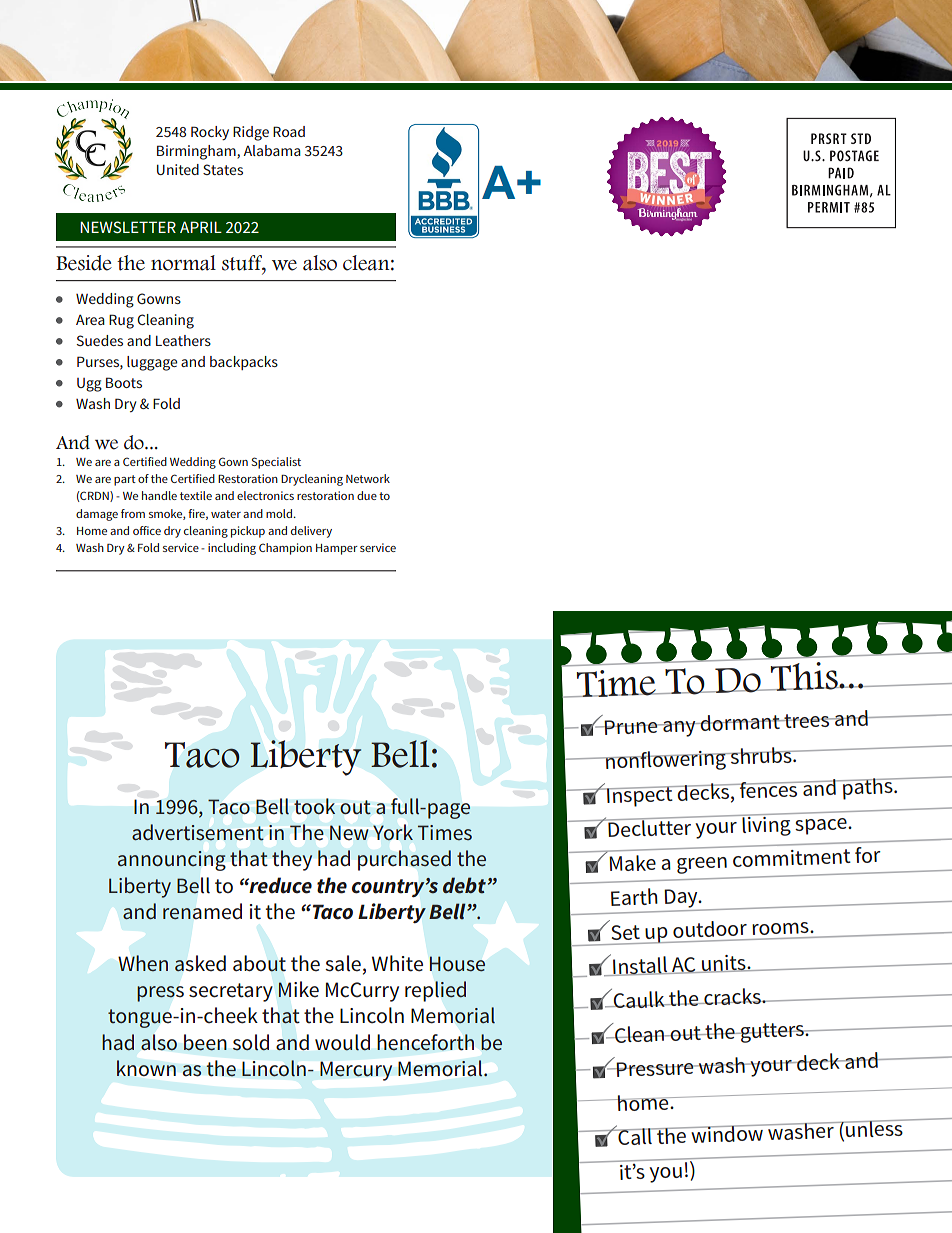 Image resolution: width=952 pixels, height=1233 pixels. What do you see at coordinates (285, 549) in the image?
I see `Champion` at bounding box center [285, 549].
